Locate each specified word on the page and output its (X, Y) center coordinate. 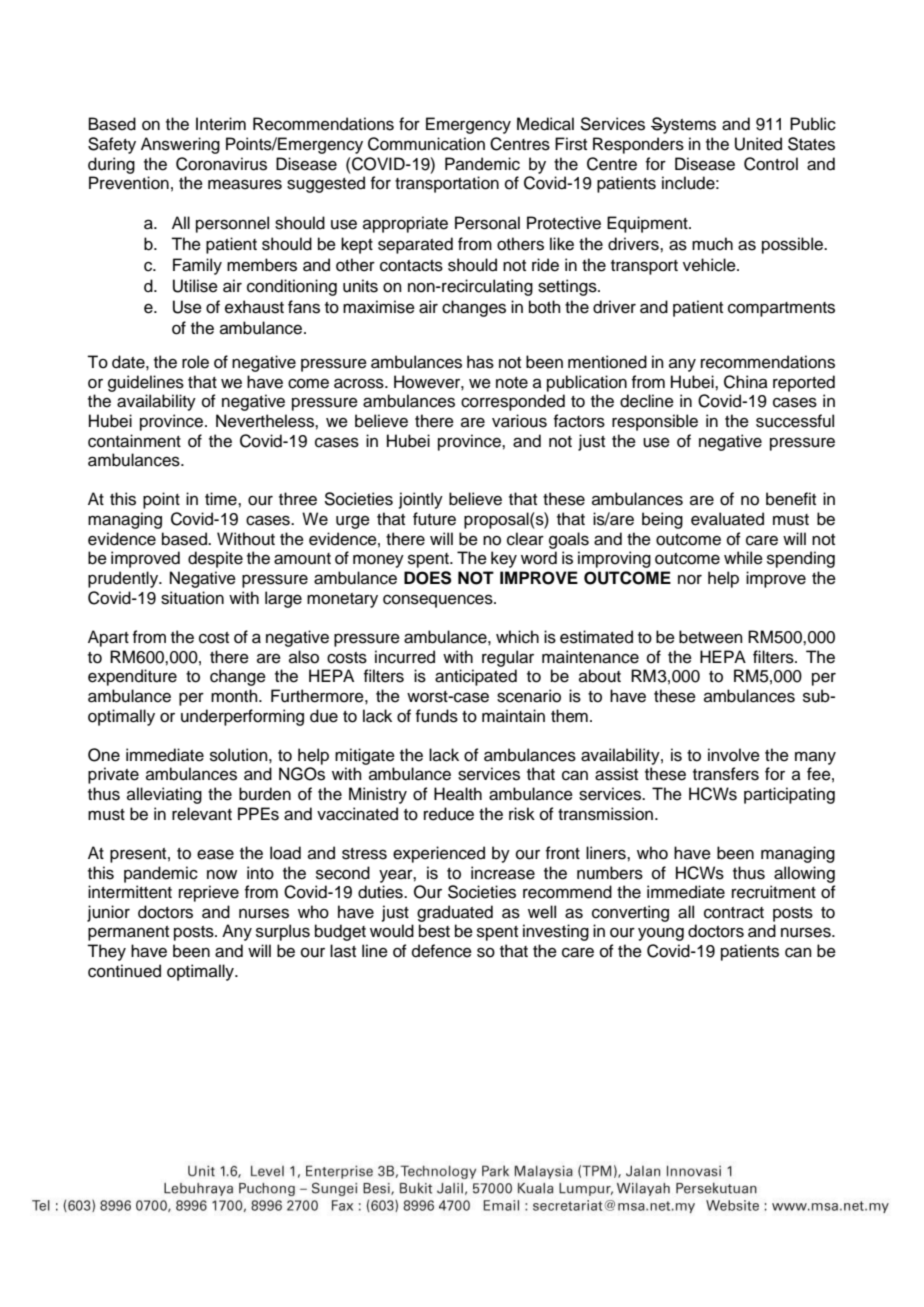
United (758, 144)
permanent (128, 933)
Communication (426, 144)
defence (442, 951)
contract (734, 913)
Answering (180, 145)
